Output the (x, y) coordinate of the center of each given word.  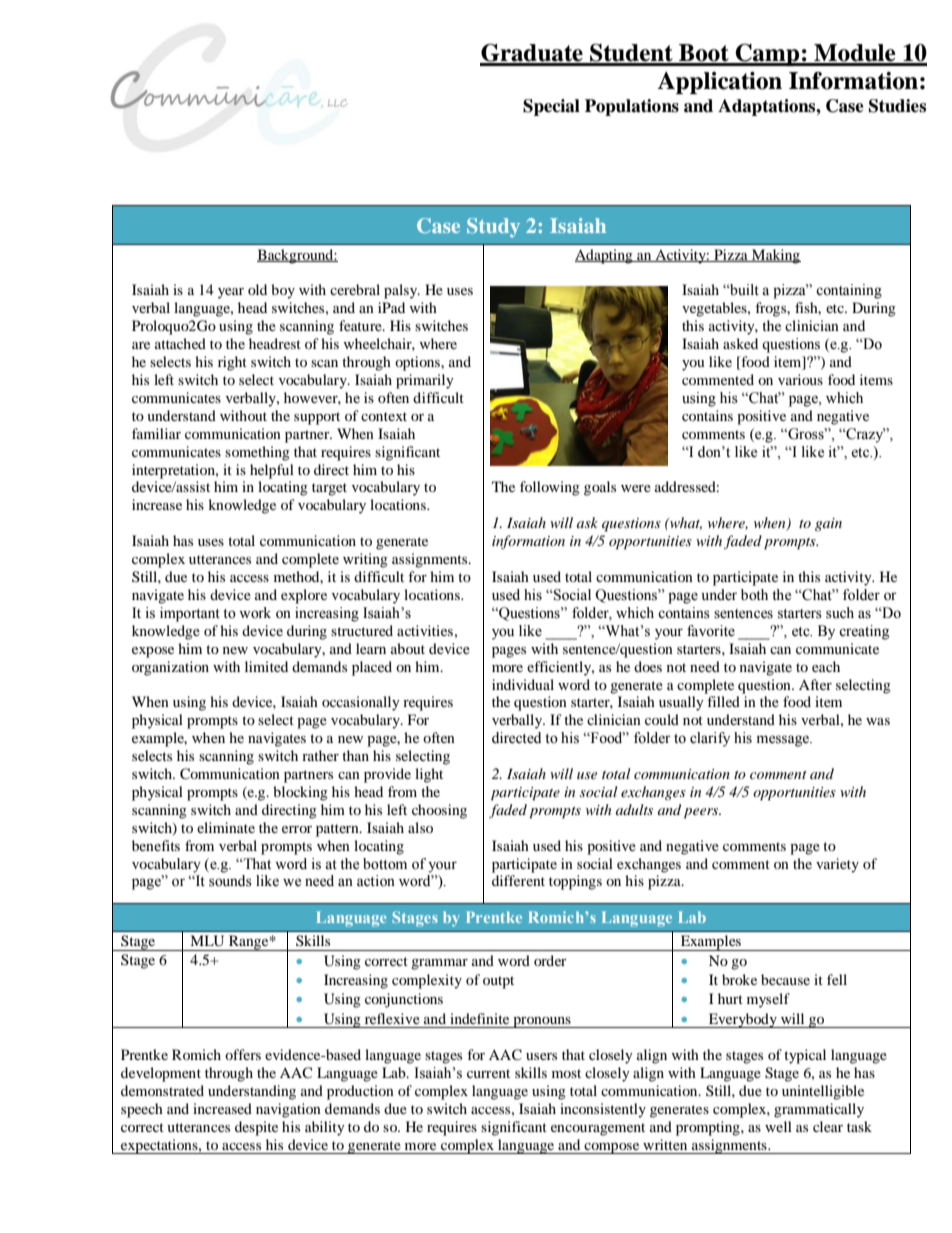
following (550, 488)
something (257, 453)
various (800, 379)
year (231, 293)
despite (256, 1128)
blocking (300, 793)
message (784, 741)
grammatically (819, 1110)
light (429, 775)
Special (551, 107)
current (488, 1073)
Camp (767, 55)
